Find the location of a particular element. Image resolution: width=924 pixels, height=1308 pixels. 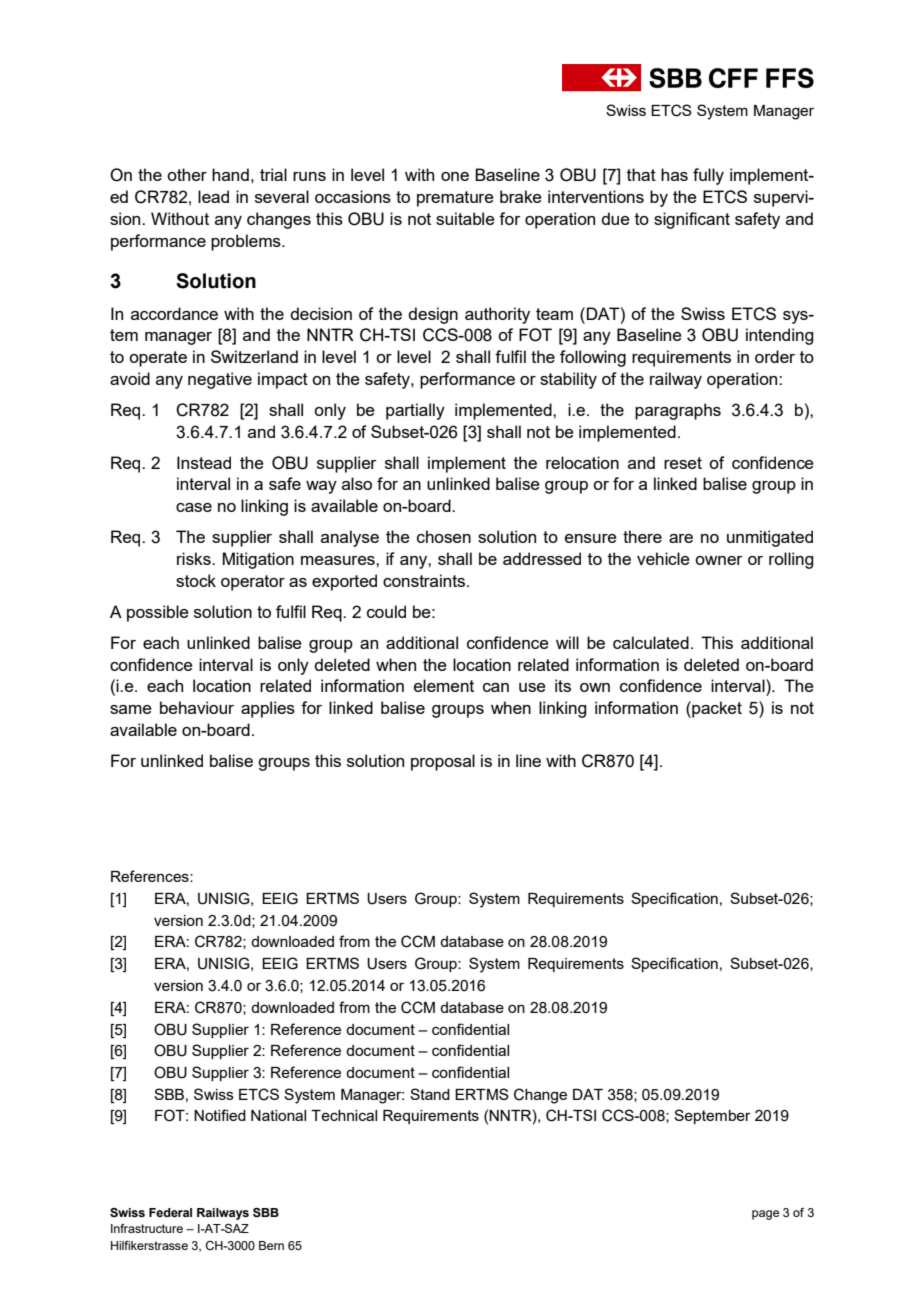

proposal is located at coordinates (443, 762).
